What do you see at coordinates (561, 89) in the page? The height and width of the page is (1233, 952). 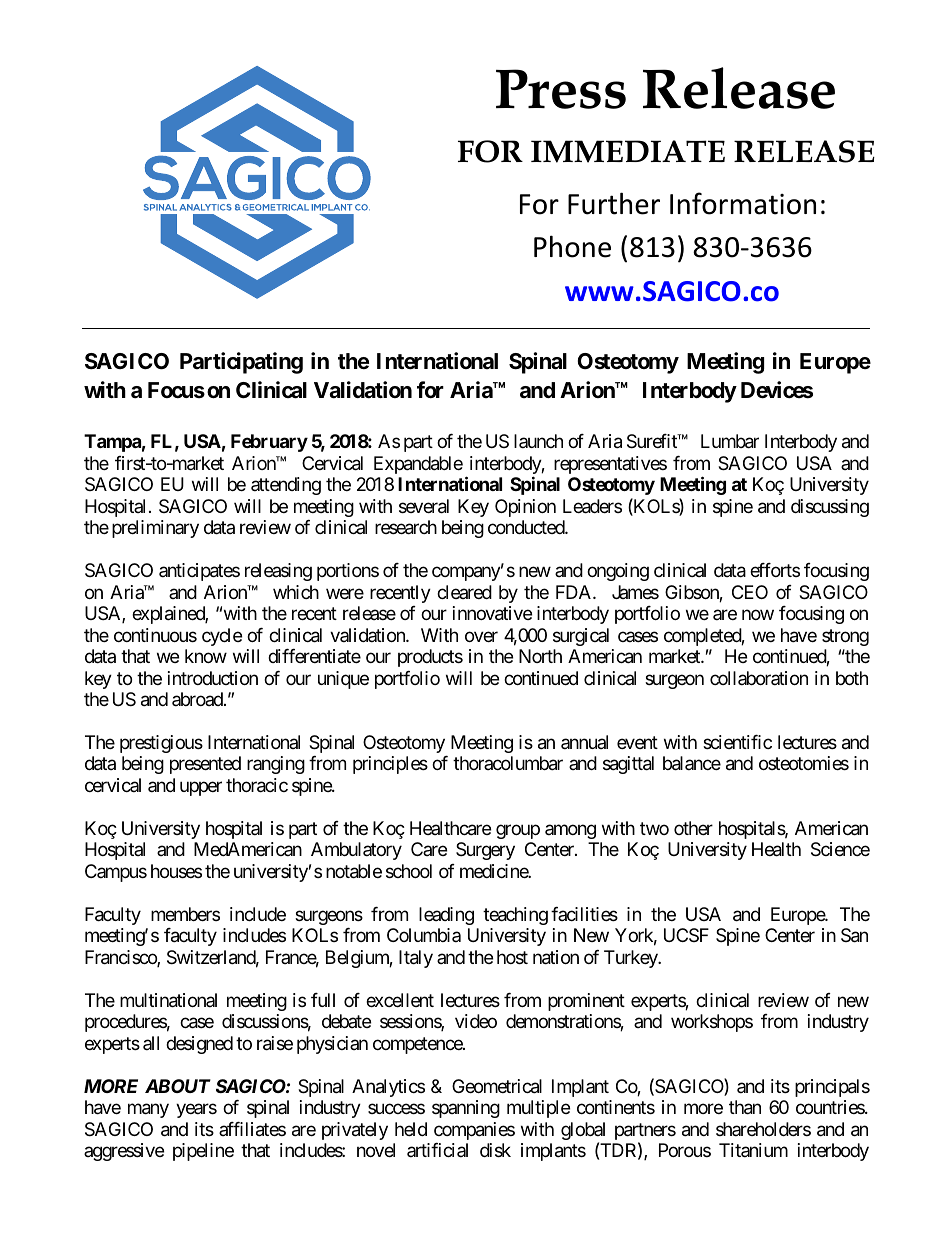 I see `Press` at bounding box center [561, 89].
